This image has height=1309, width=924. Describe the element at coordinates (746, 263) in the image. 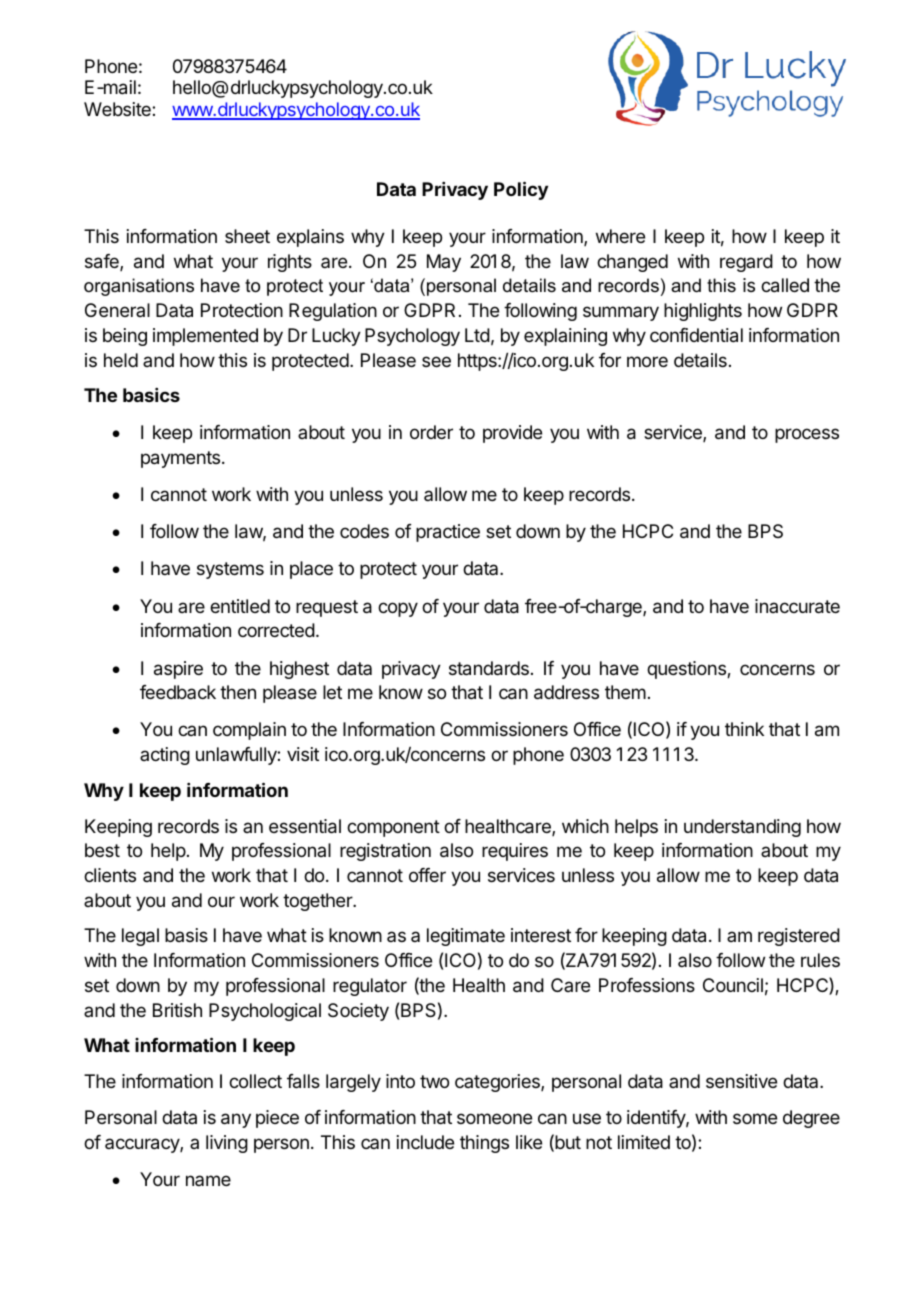

I see `regard` at that location.
